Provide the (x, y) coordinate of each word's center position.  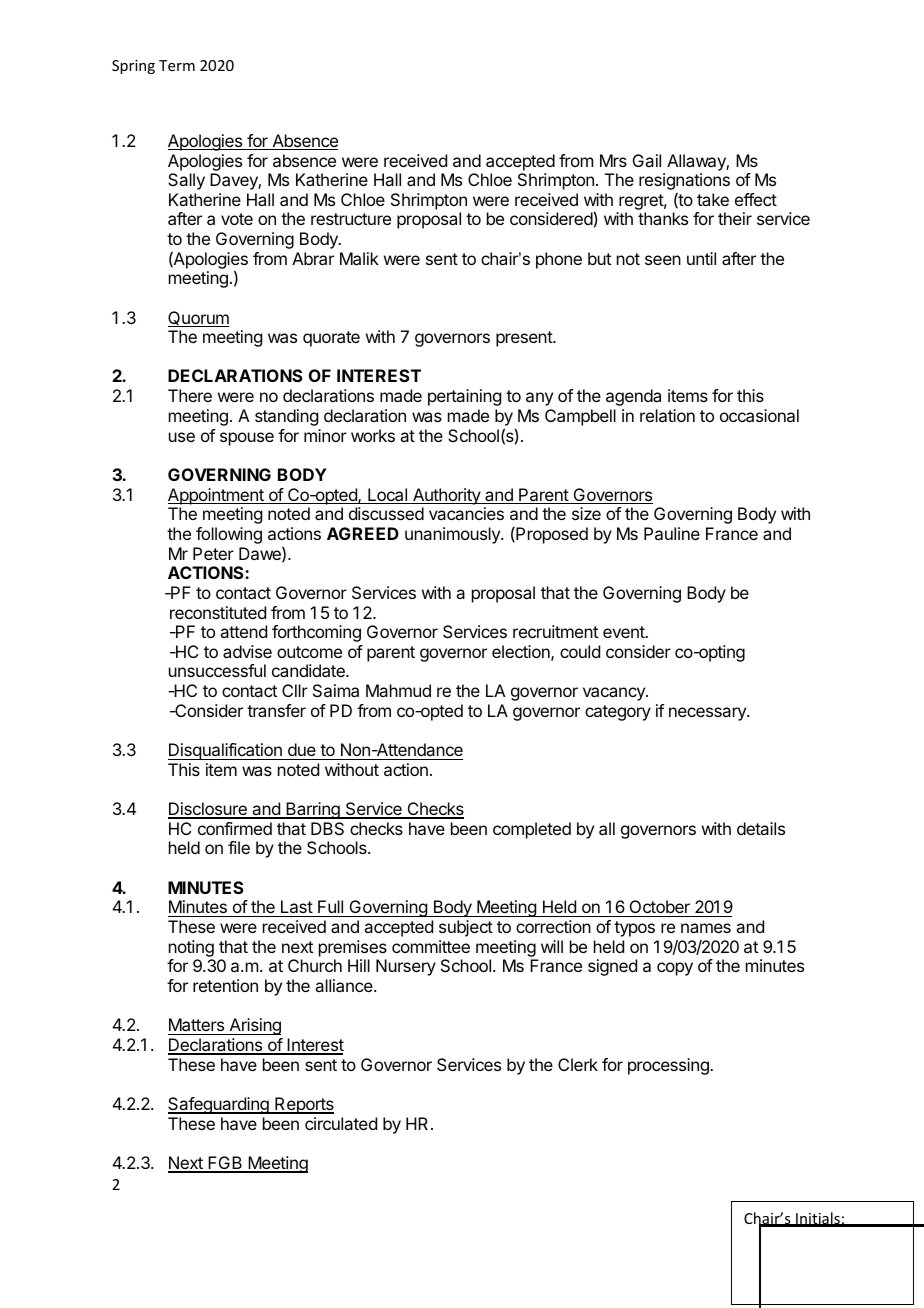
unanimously (453, 535)
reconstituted (218, 612)
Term (177, 65)
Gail (647, 160)
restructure (351, 219)
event (624, 632)
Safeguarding (219, 1105)
